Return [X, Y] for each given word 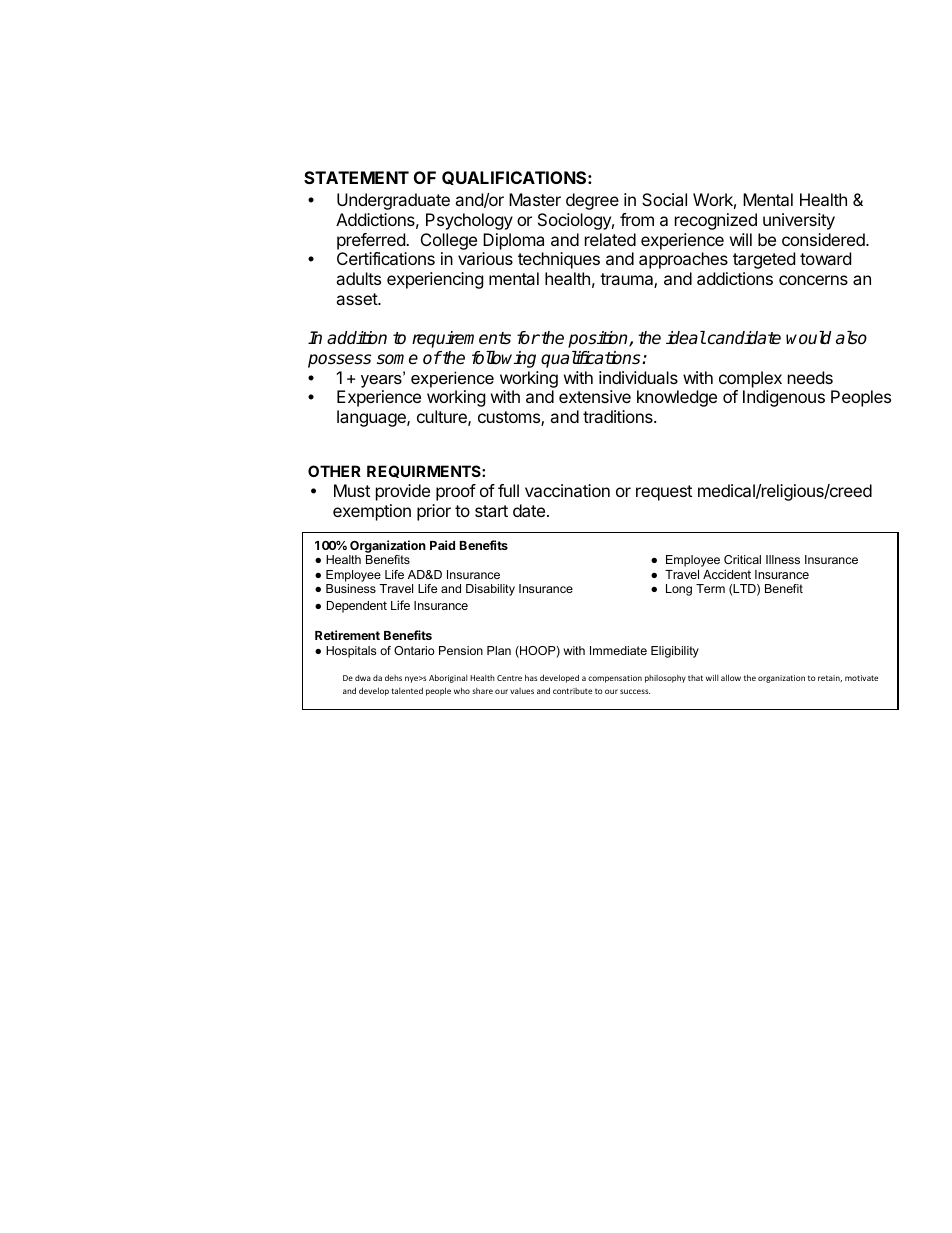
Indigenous [784, 398]
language [372, 418]
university [799, 221]
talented [407, 690]
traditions [619, 416]
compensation [615, 679]
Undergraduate [393, 201]
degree [592, 201]
